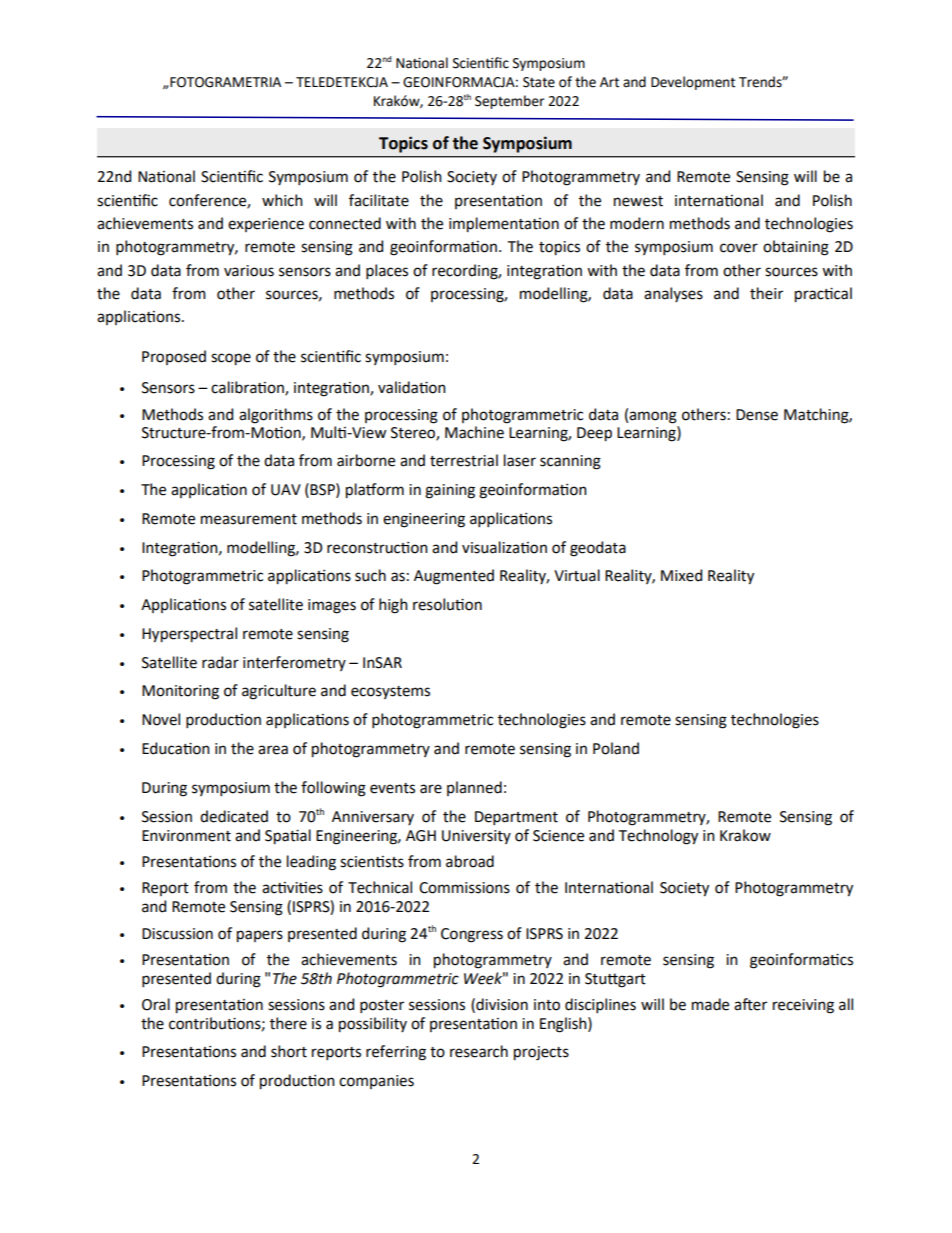  What do you see at coordinates (750, 1004) in the screenshot?
I see `after` at bounding box center [750, 1004].
